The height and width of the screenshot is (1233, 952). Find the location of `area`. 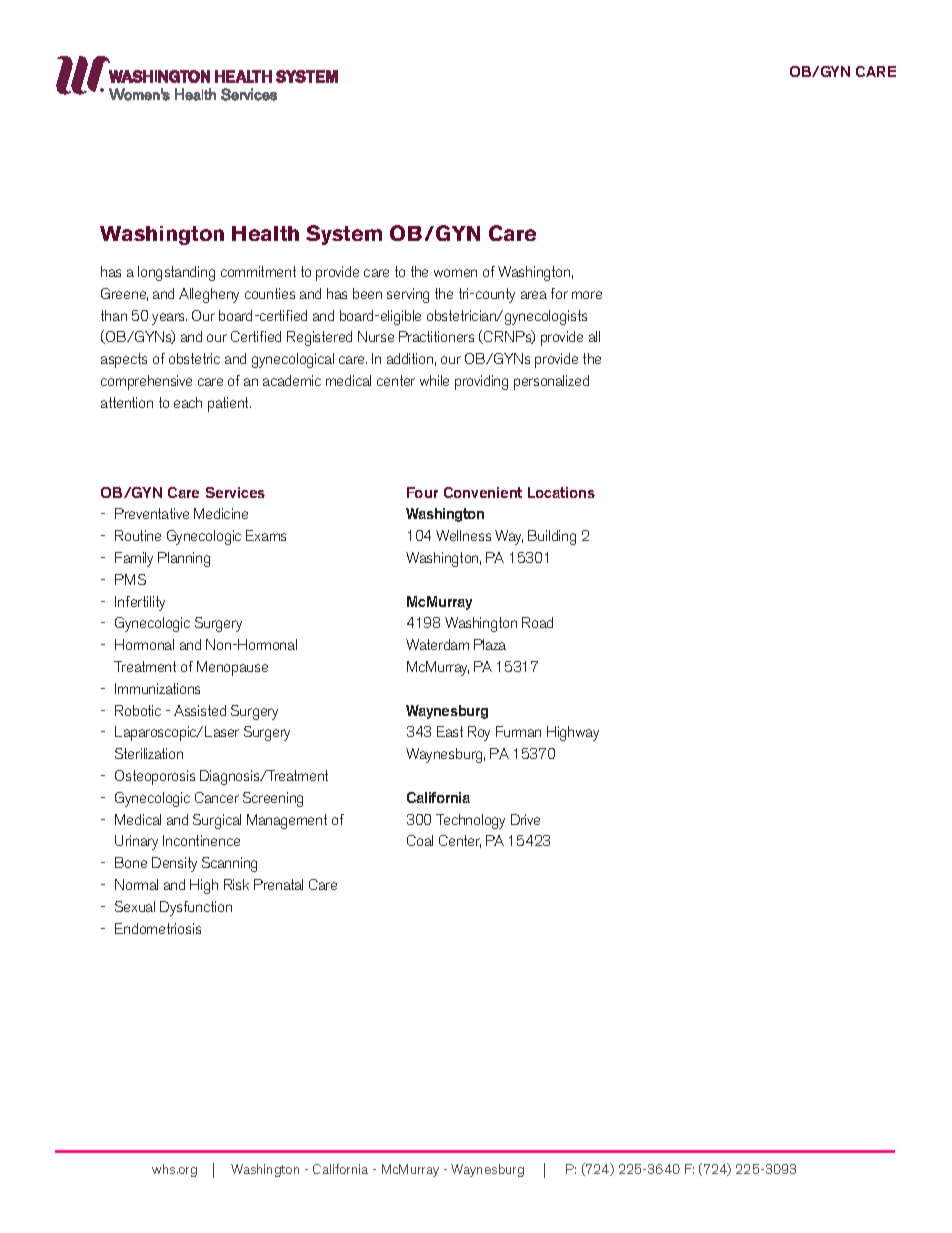

area is located at coordinates (534, 295).
